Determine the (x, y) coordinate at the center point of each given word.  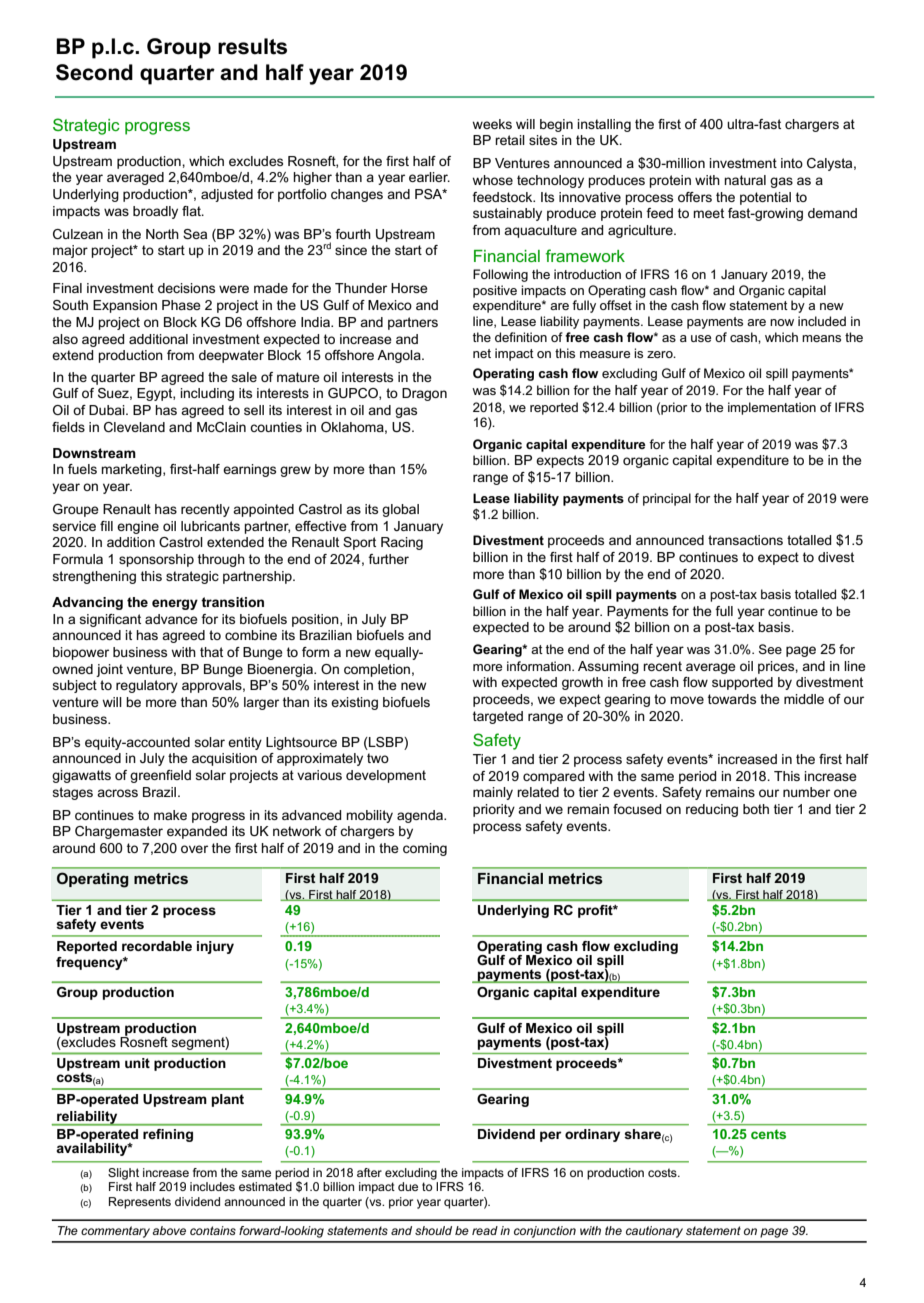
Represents (140, 1203)
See (770, 649)
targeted (498, 717)
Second (94, 72)
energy (175, 604)
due (408, 1186)
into (792, 163)
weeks (492, 124)
